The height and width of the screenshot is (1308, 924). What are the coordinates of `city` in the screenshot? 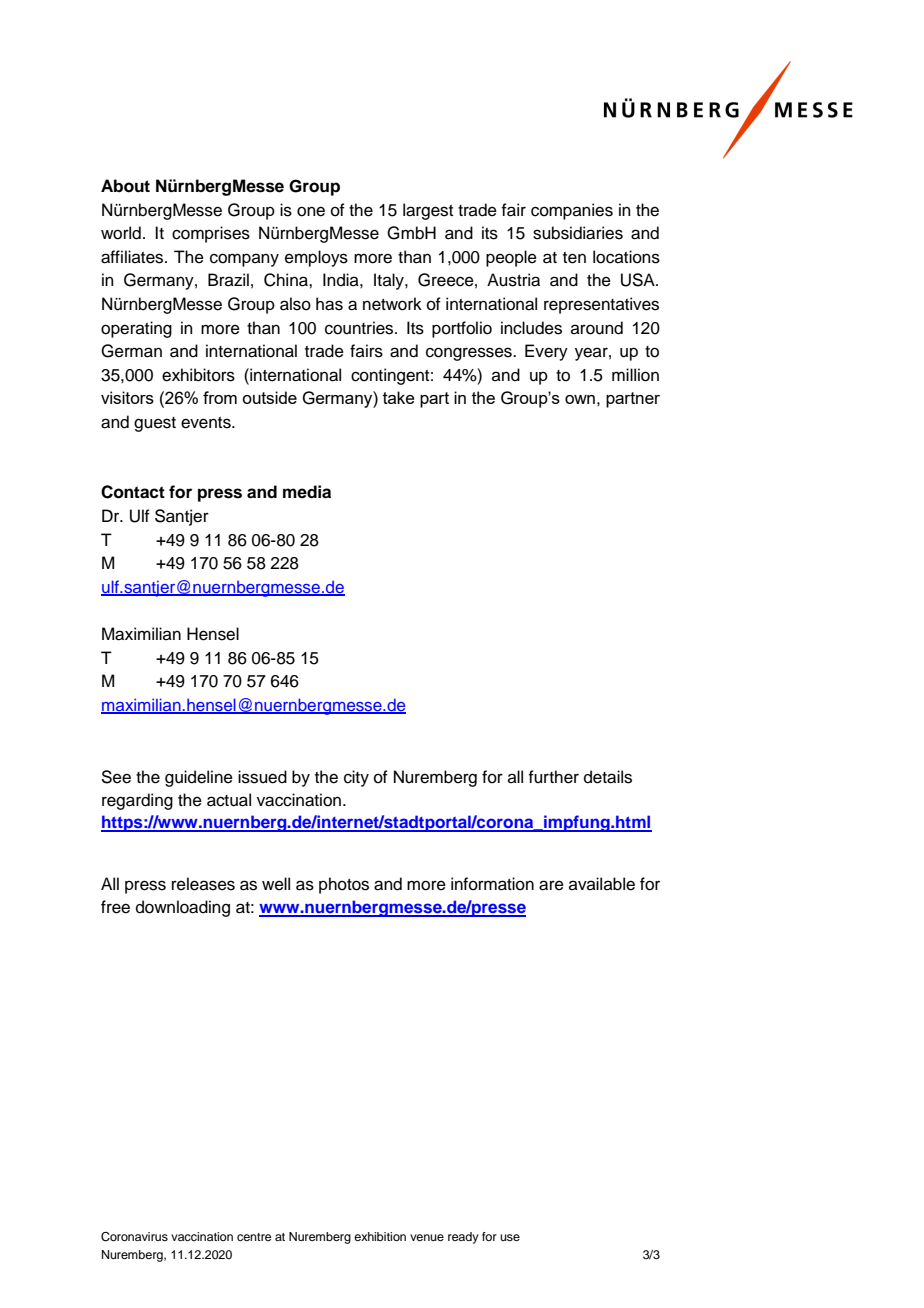 It's located at (356, 778).
